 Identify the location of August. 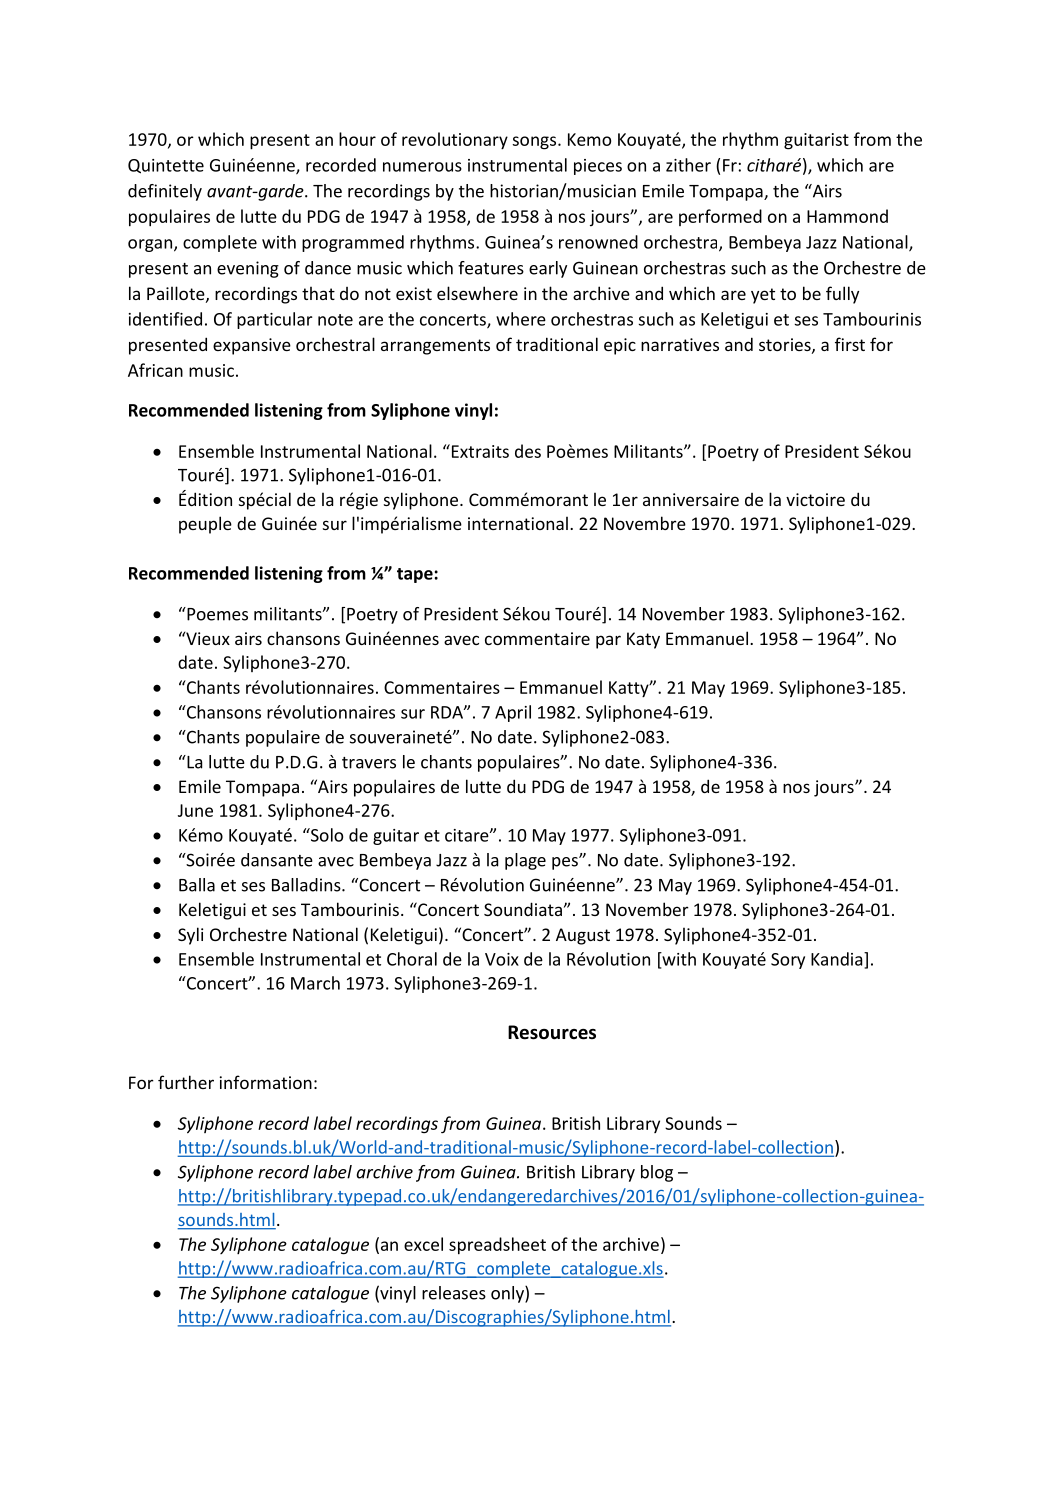
(583, 936).
